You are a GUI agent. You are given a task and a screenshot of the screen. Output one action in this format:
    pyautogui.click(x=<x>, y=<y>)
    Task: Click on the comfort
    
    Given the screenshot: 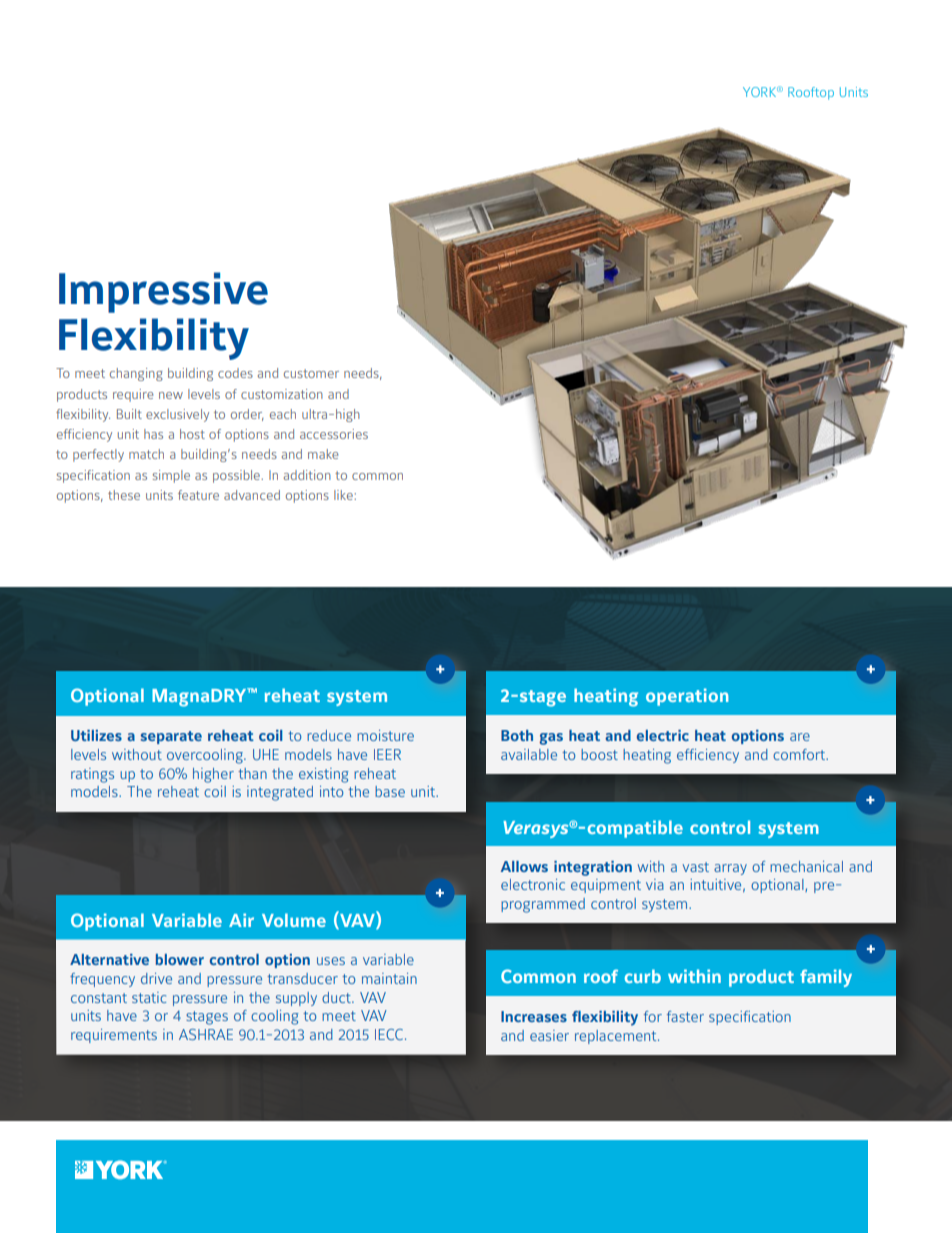 What is the action you would take?
    pyautogui.click(x=800, y=754)
